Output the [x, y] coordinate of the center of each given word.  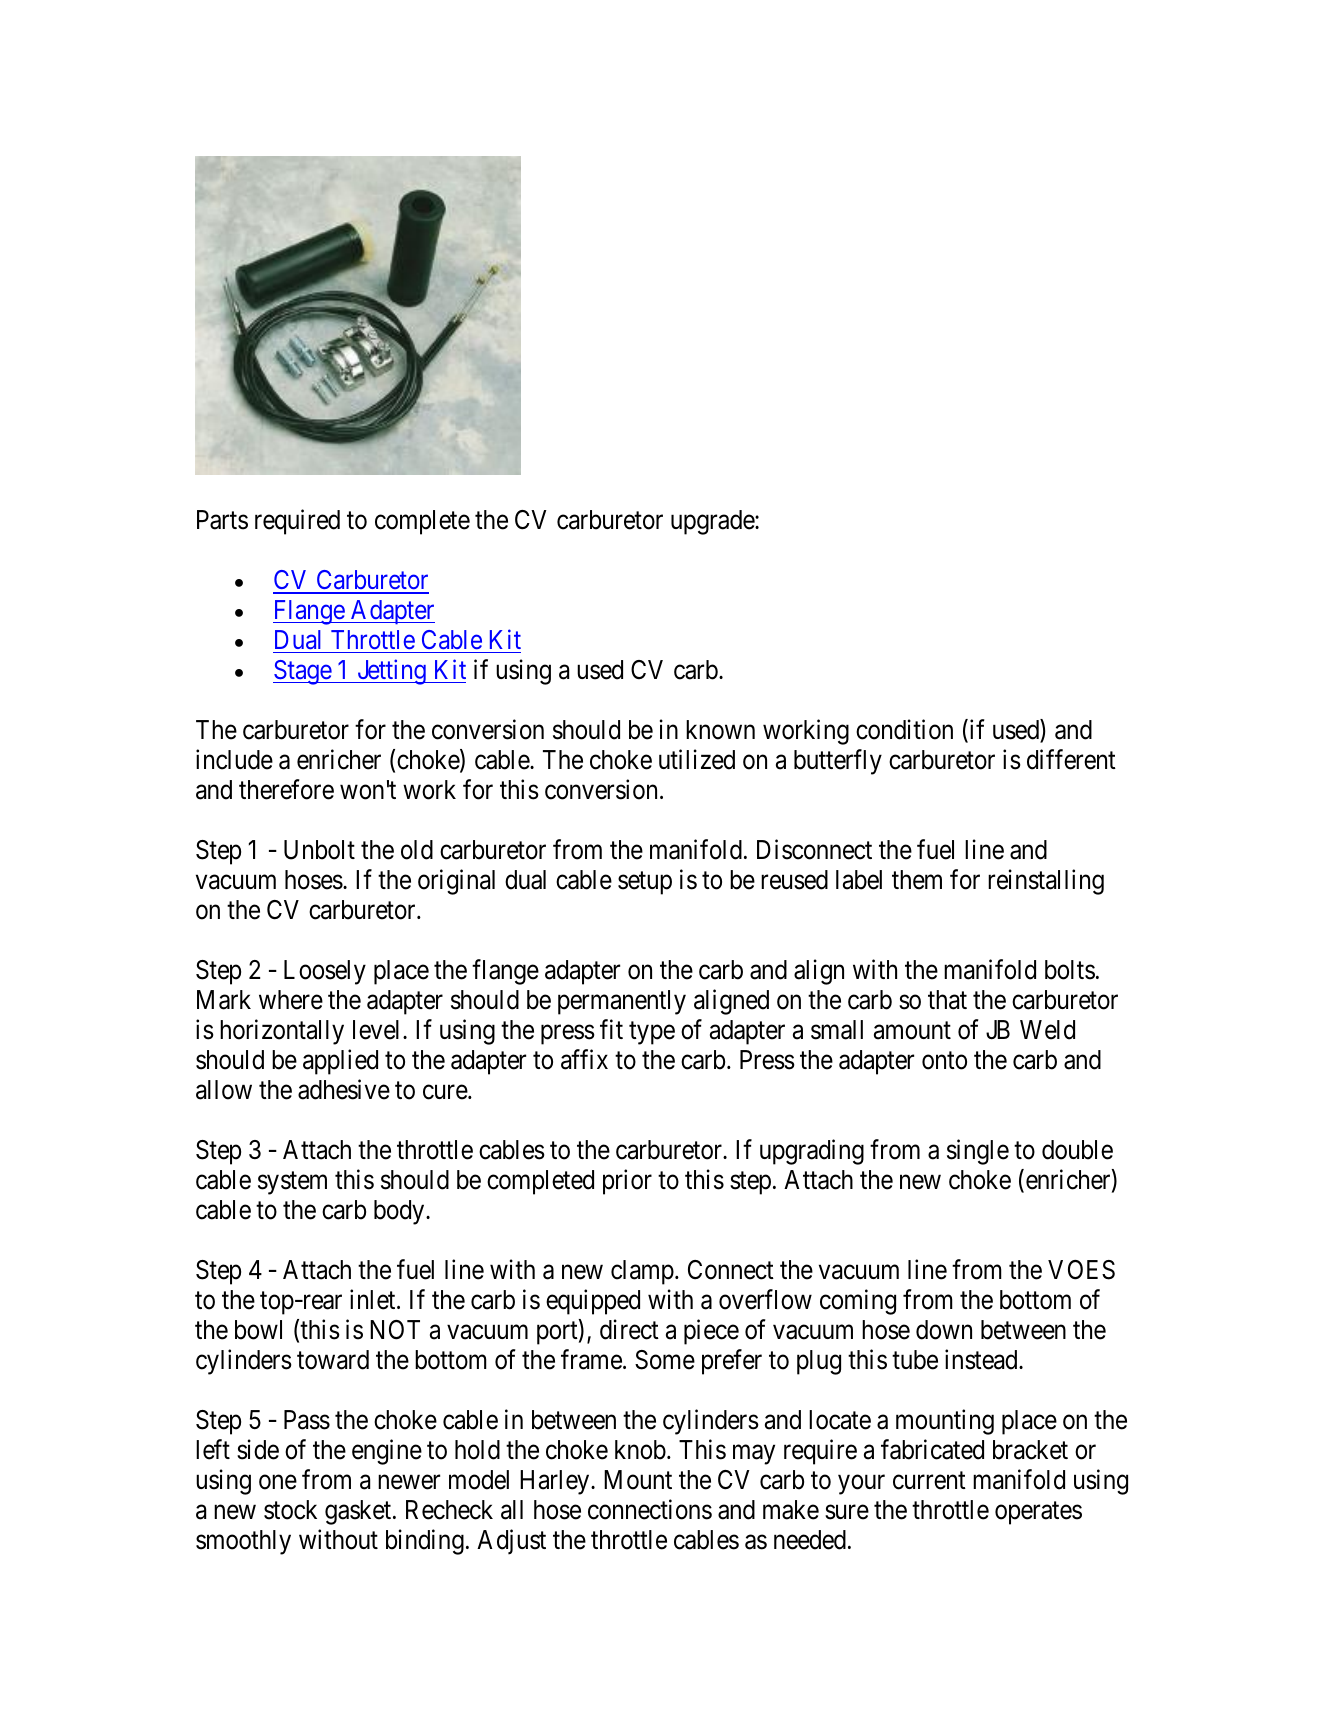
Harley [556, 1482]
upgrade [713, 522]
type [652, 1033]
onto [944, 1061]
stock [290, 1510]
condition [904, 729]
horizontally [282, 1032]
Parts [222, 520]
